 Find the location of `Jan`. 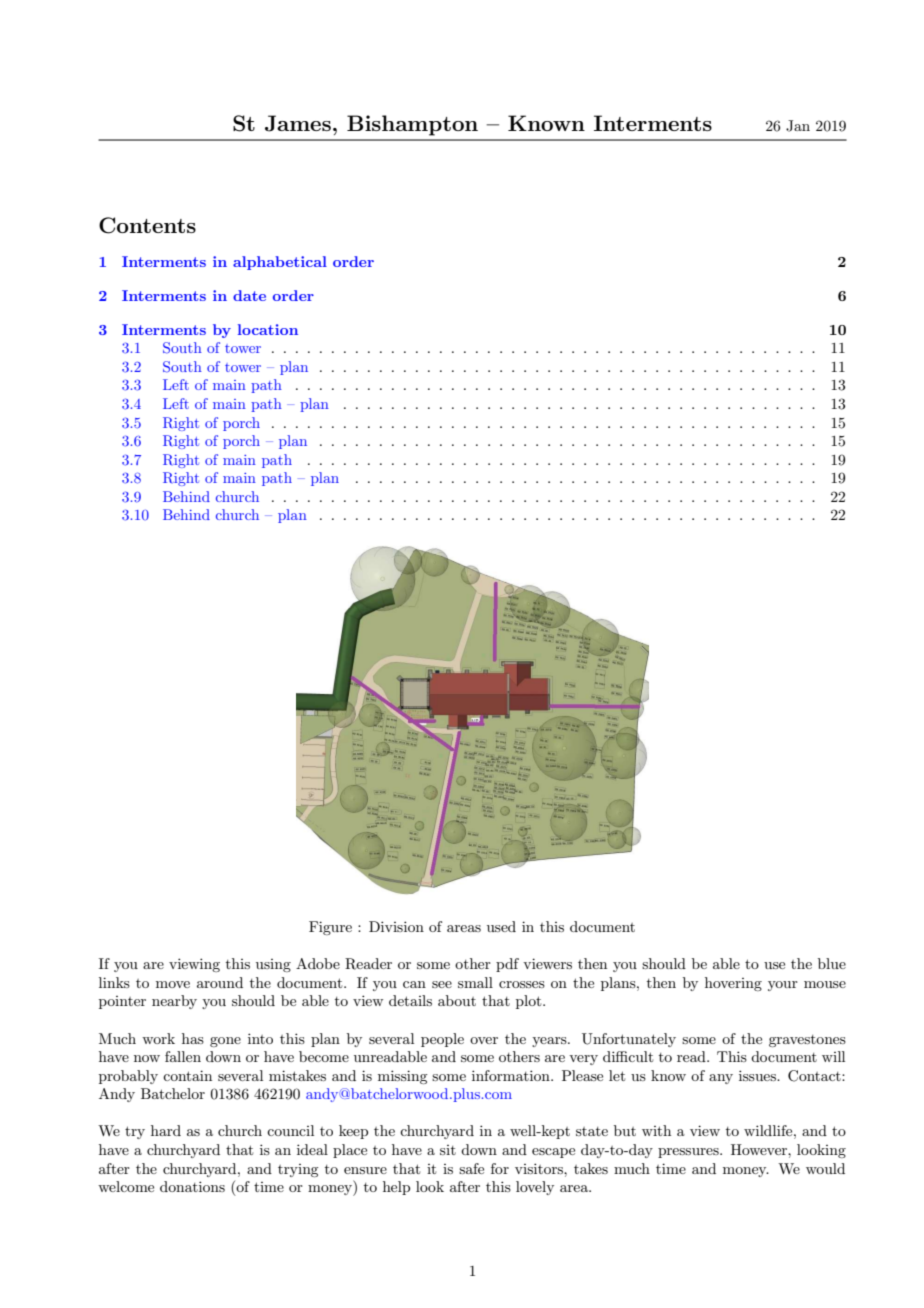

Jan is located at coordinates (798, 126).
